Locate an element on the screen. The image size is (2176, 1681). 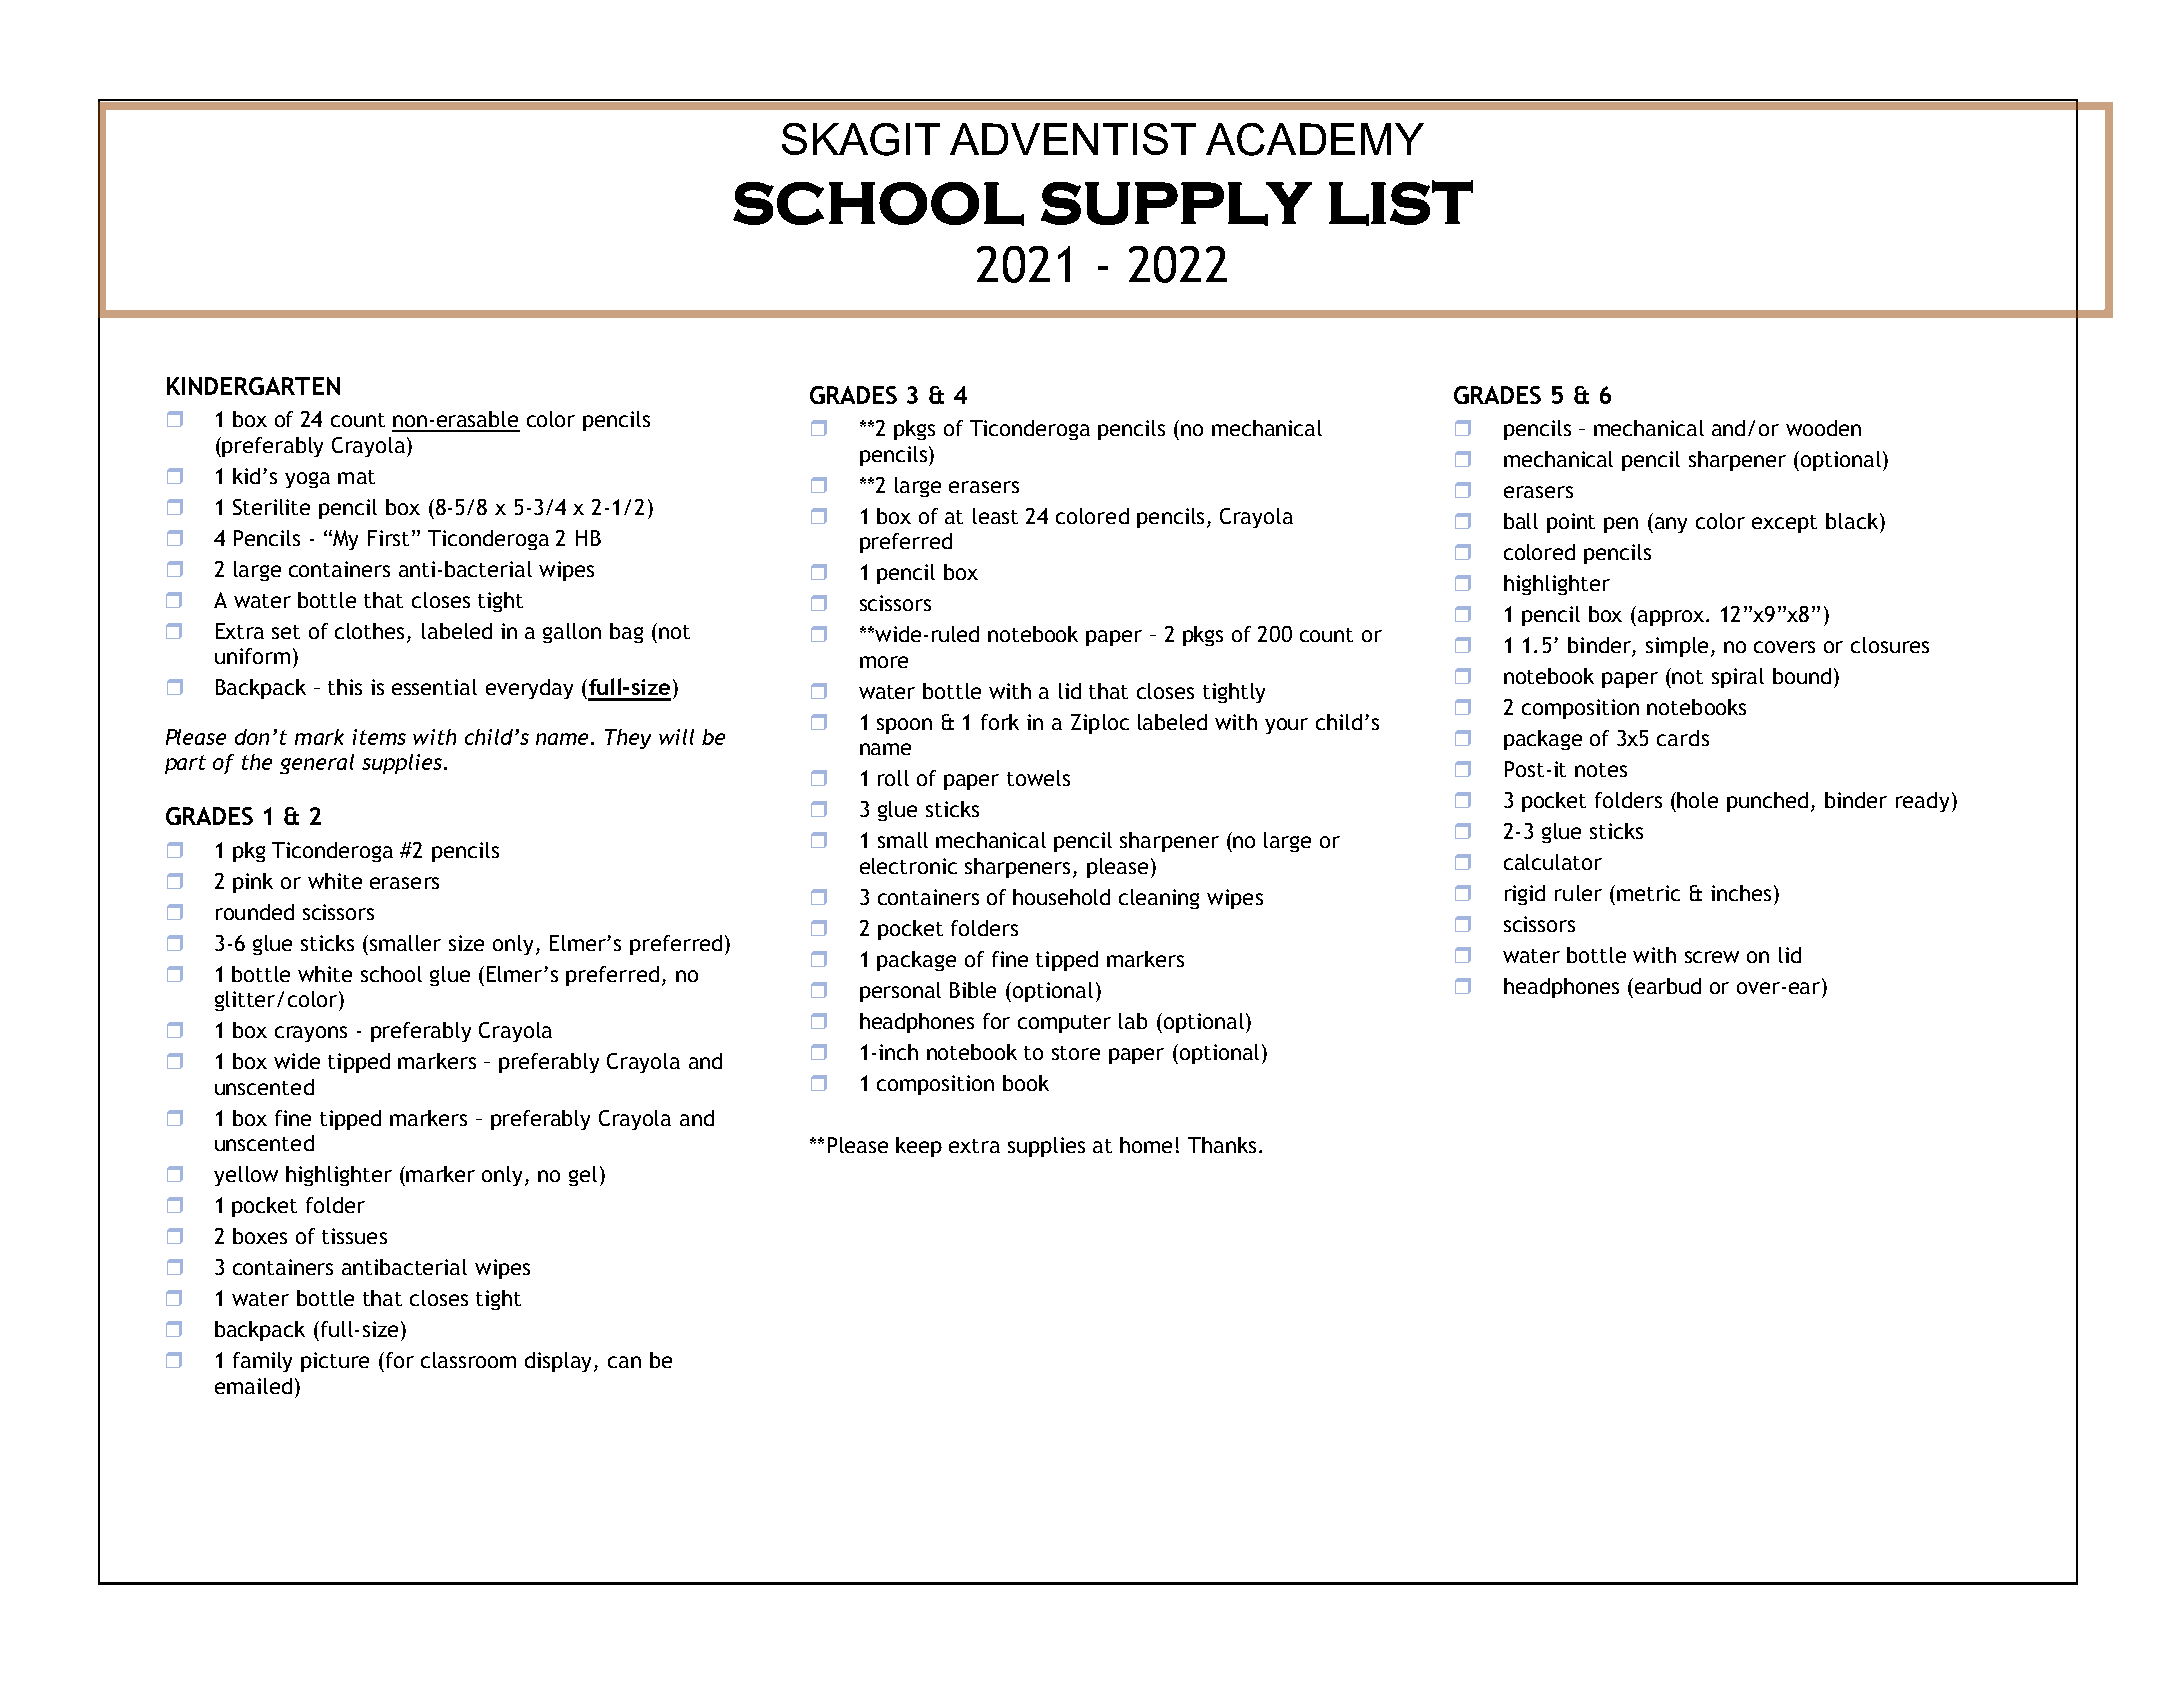
Thanks is located at coordinates (1222, 1145).
